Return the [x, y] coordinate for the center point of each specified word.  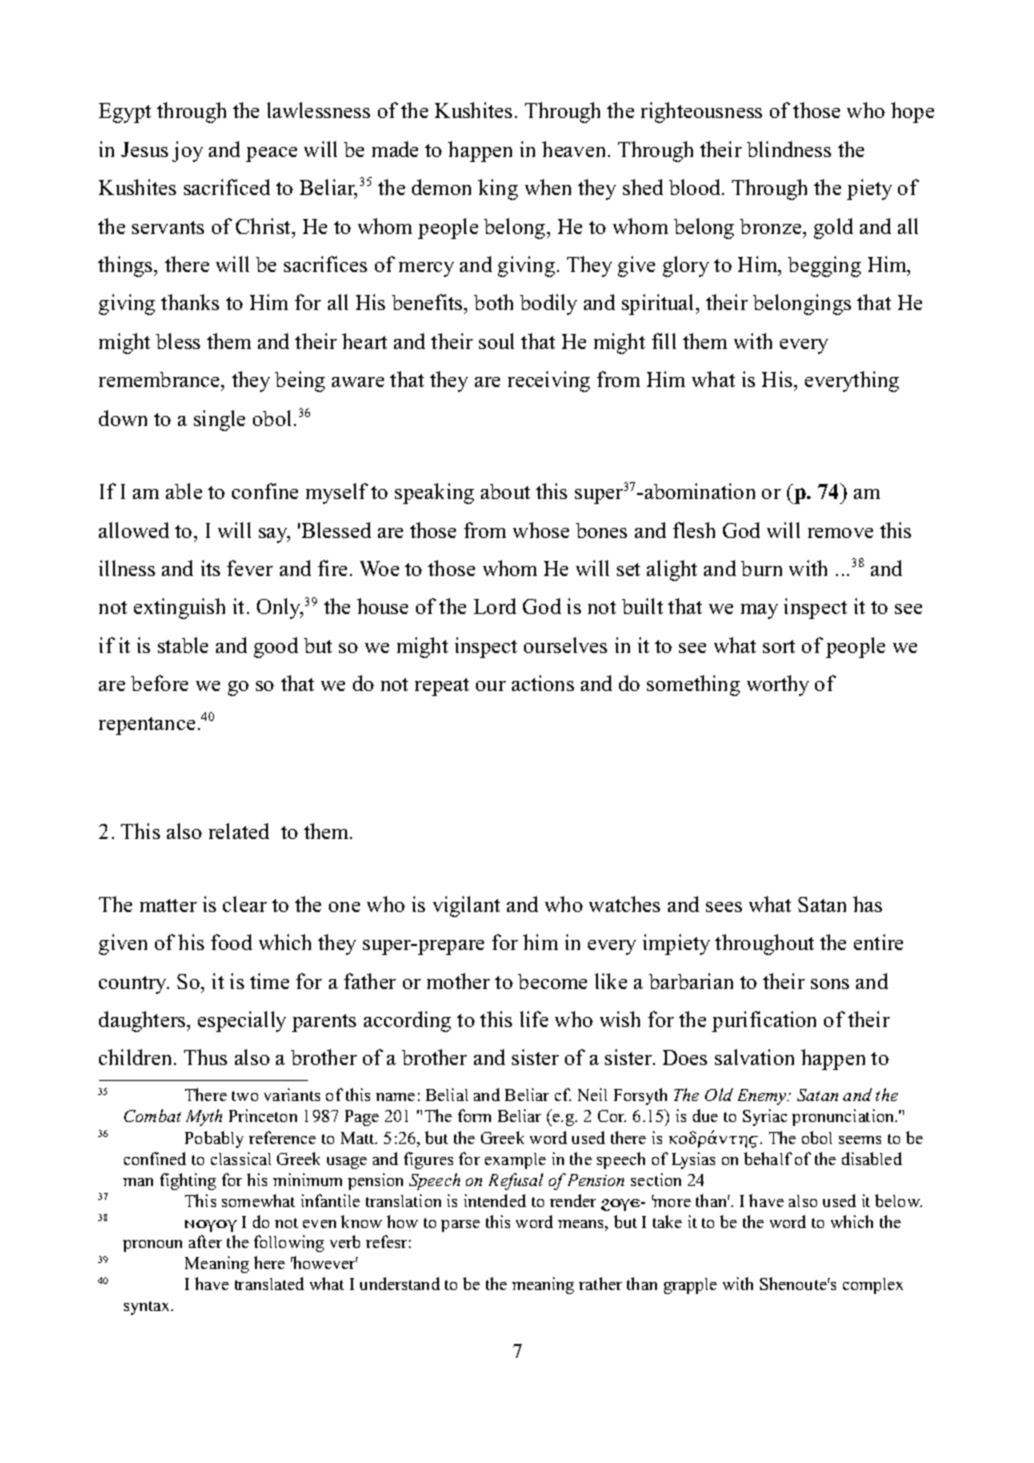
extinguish [179, 608]
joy [187, 151]
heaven [575, 149]
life [534, 1019]
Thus [205, 1057]
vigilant [466, 906]
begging [824, 266]
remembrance [161, 381]
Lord [495, 606]
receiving [549, 381]
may [759, 611]
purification [764, 1021]
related [239, 831]
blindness [789, 149]
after [205, 1241]
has [867, 904]
